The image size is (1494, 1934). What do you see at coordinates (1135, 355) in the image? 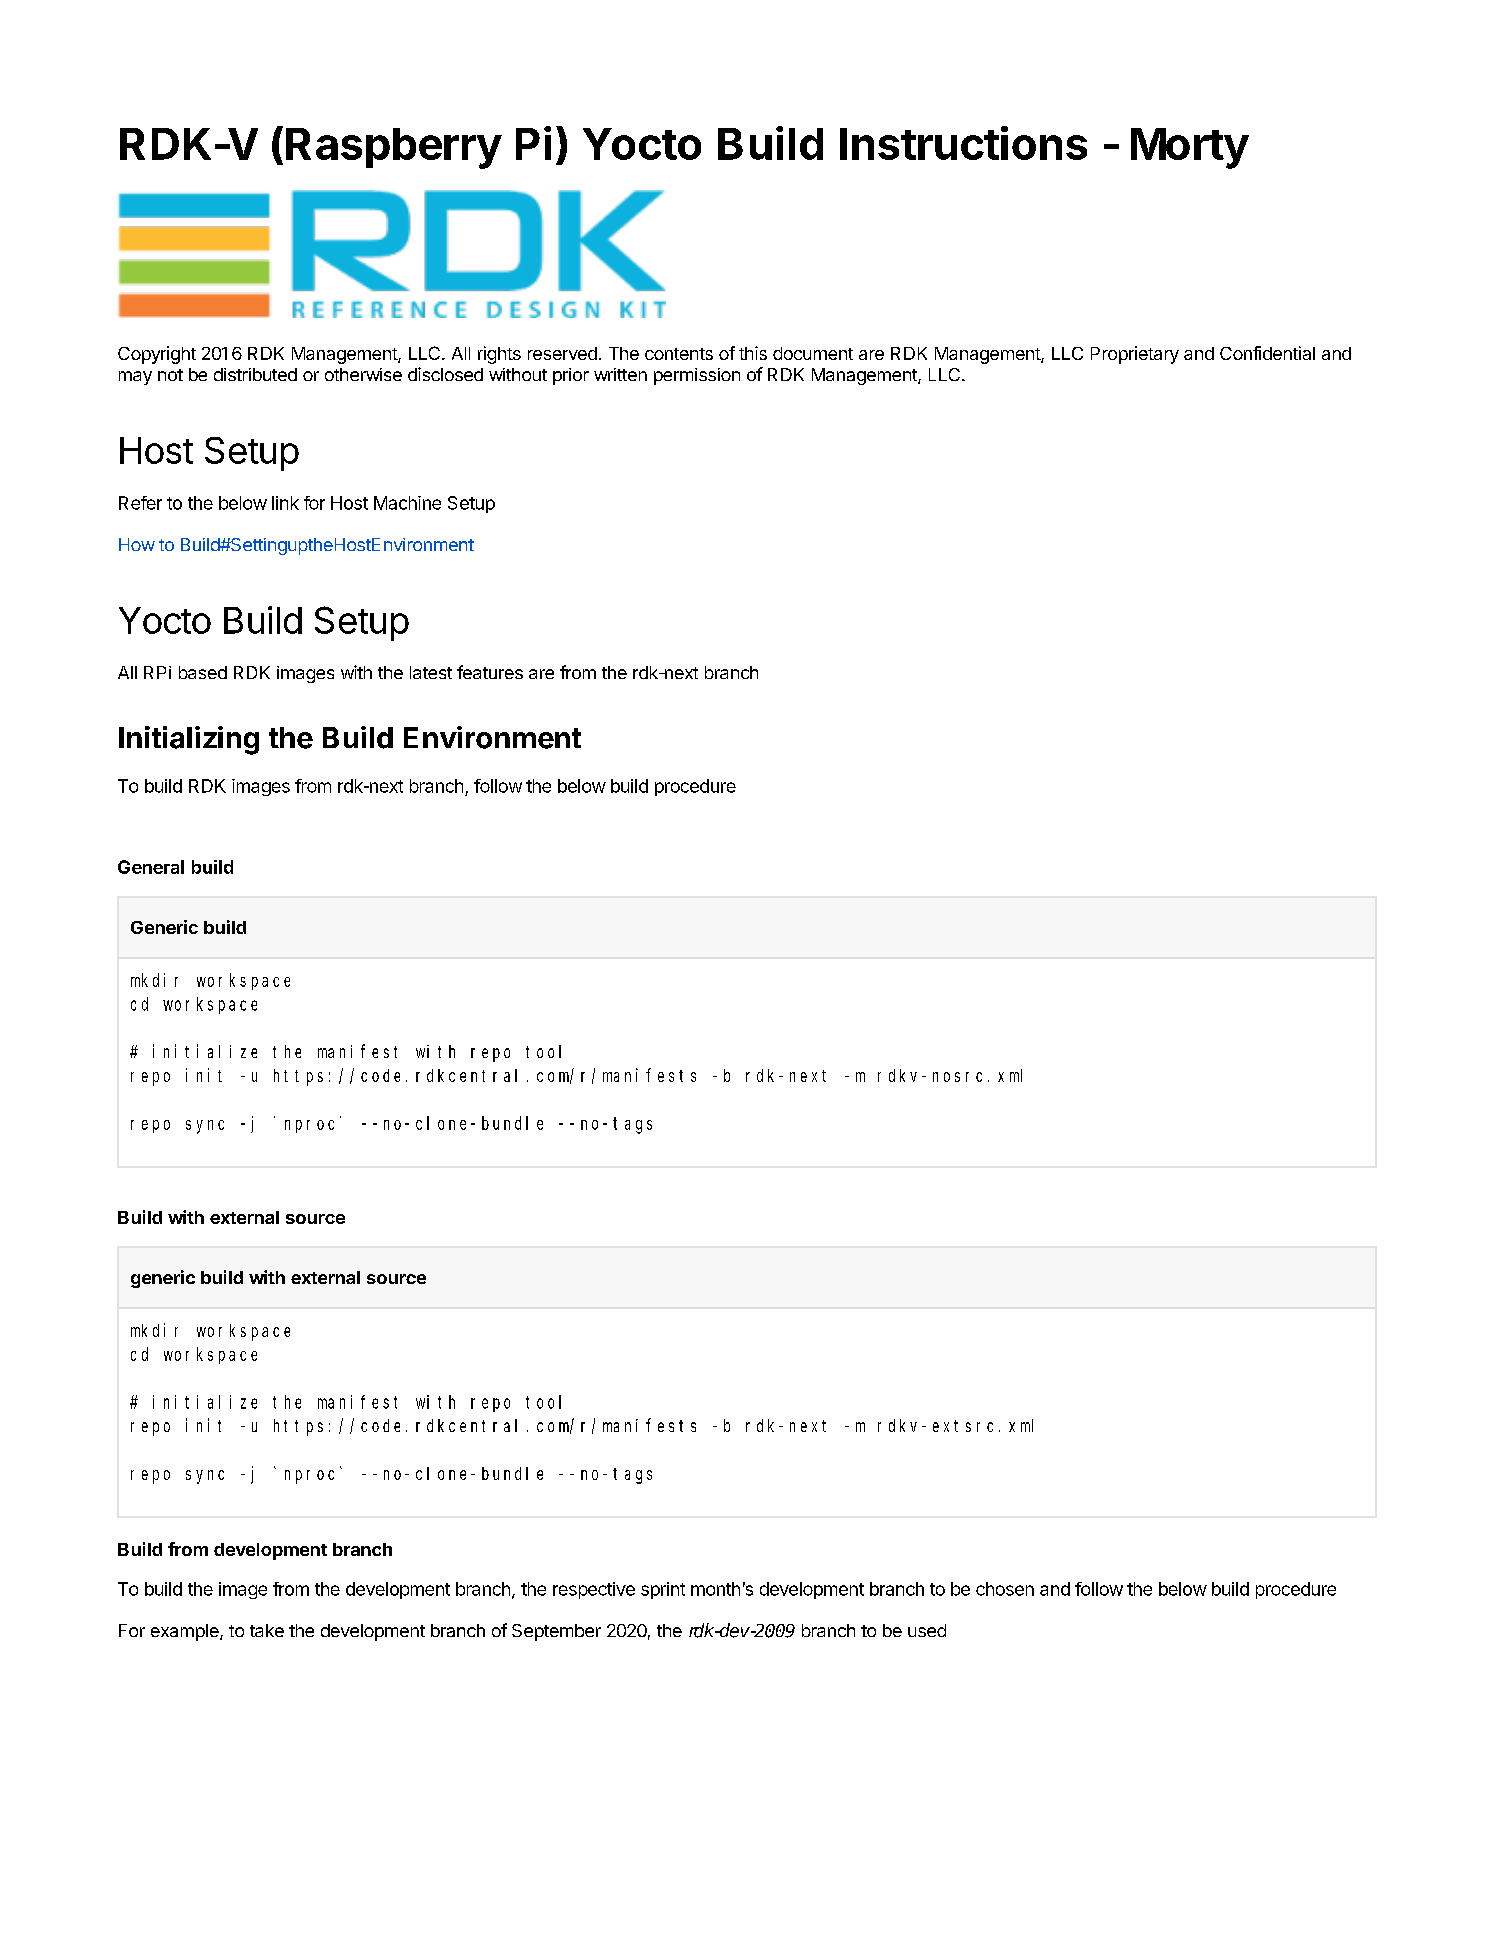
I see `Proprietary` at bounding box center [1135, 355].
